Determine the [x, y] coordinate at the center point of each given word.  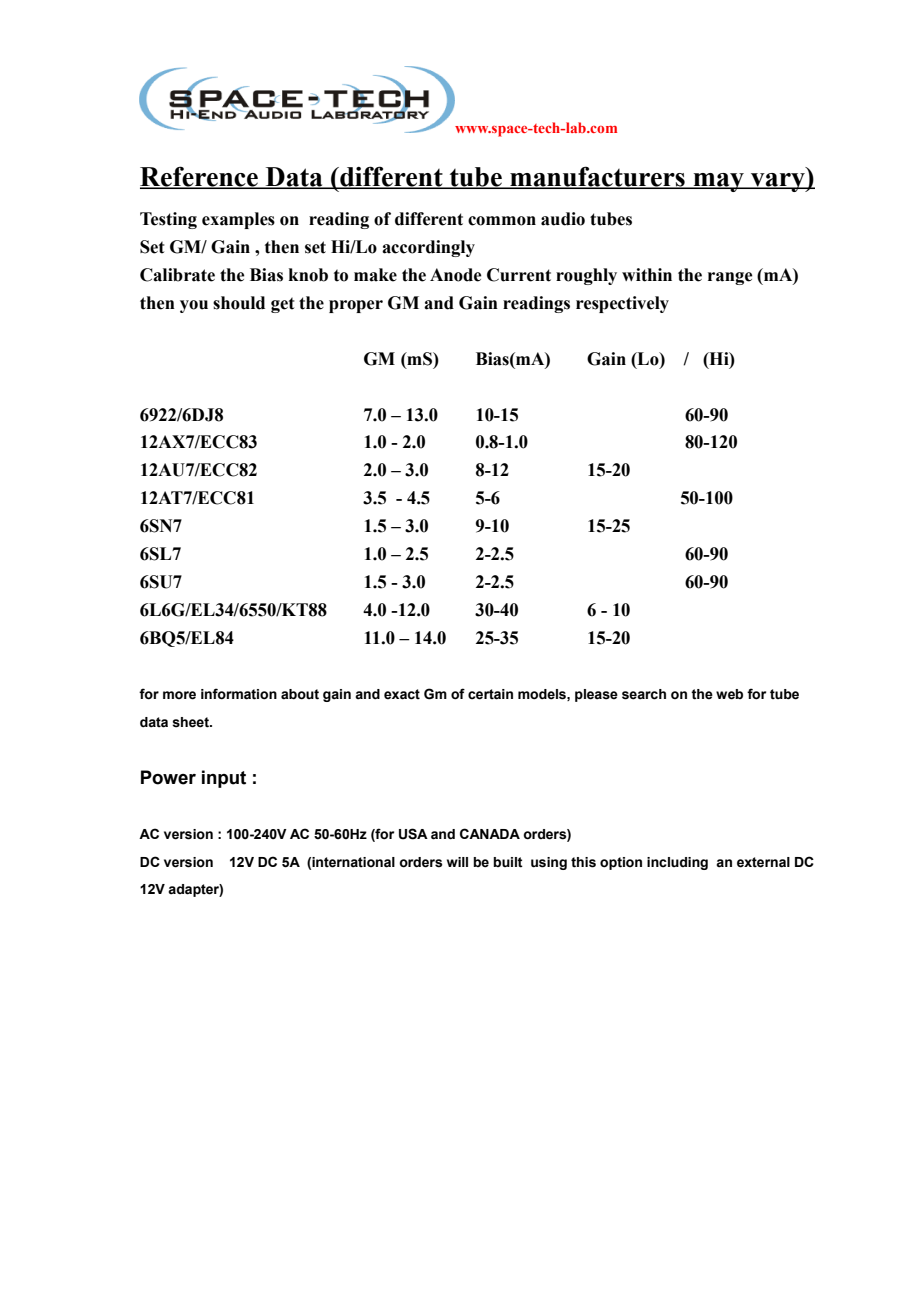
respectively [622, 304]
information [239, 694]
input [224, 779]
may [718, 182]
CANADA [490, 833]
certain [490, 694]
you [194, 306]
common [502, 221]
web [729, 694]
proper [356, 306]
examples [238, 220]
